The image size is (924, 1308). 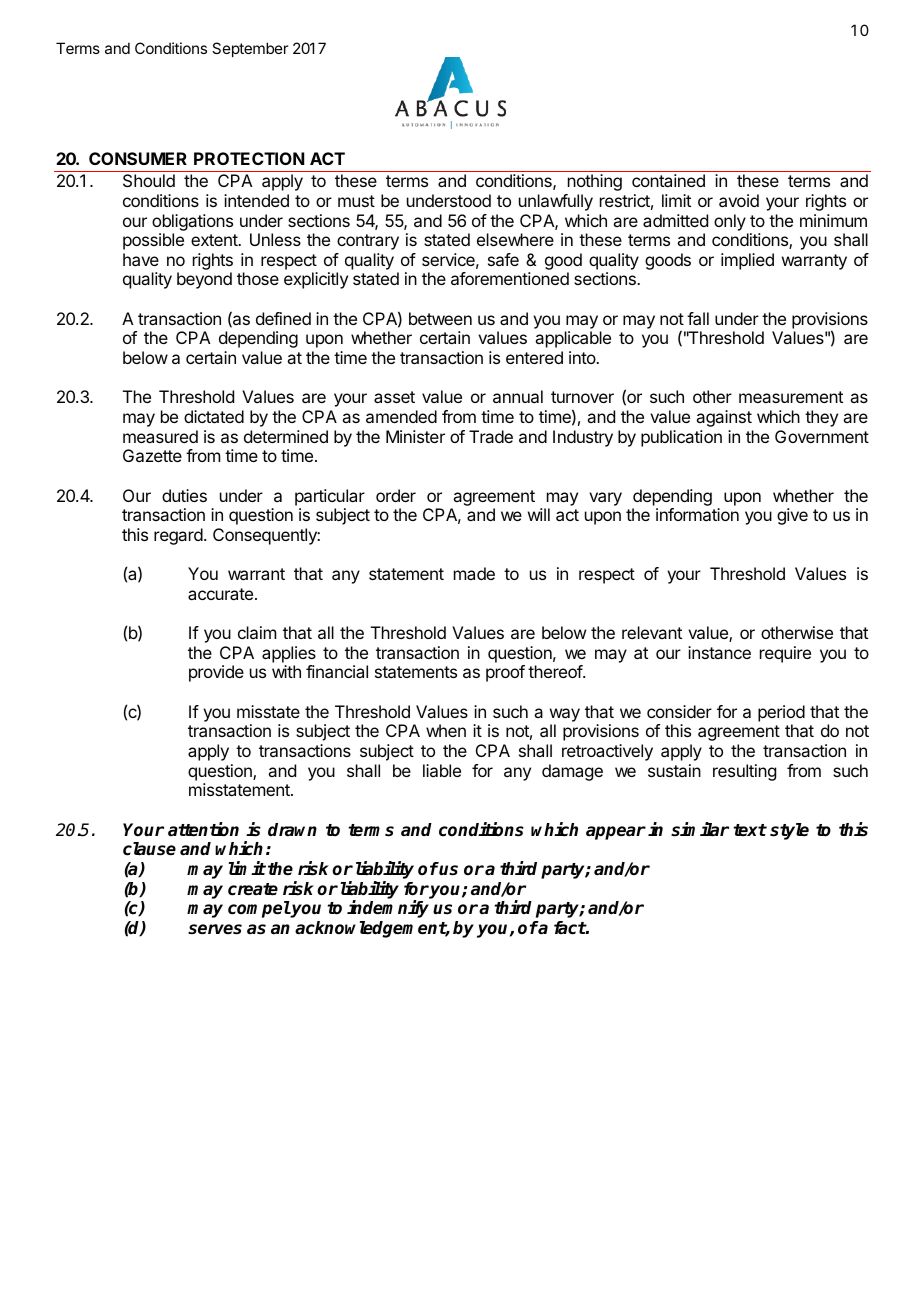 What do you see at coordinates (184, 495) in the page?
I see `duties` at bounding box center [184, 495].
